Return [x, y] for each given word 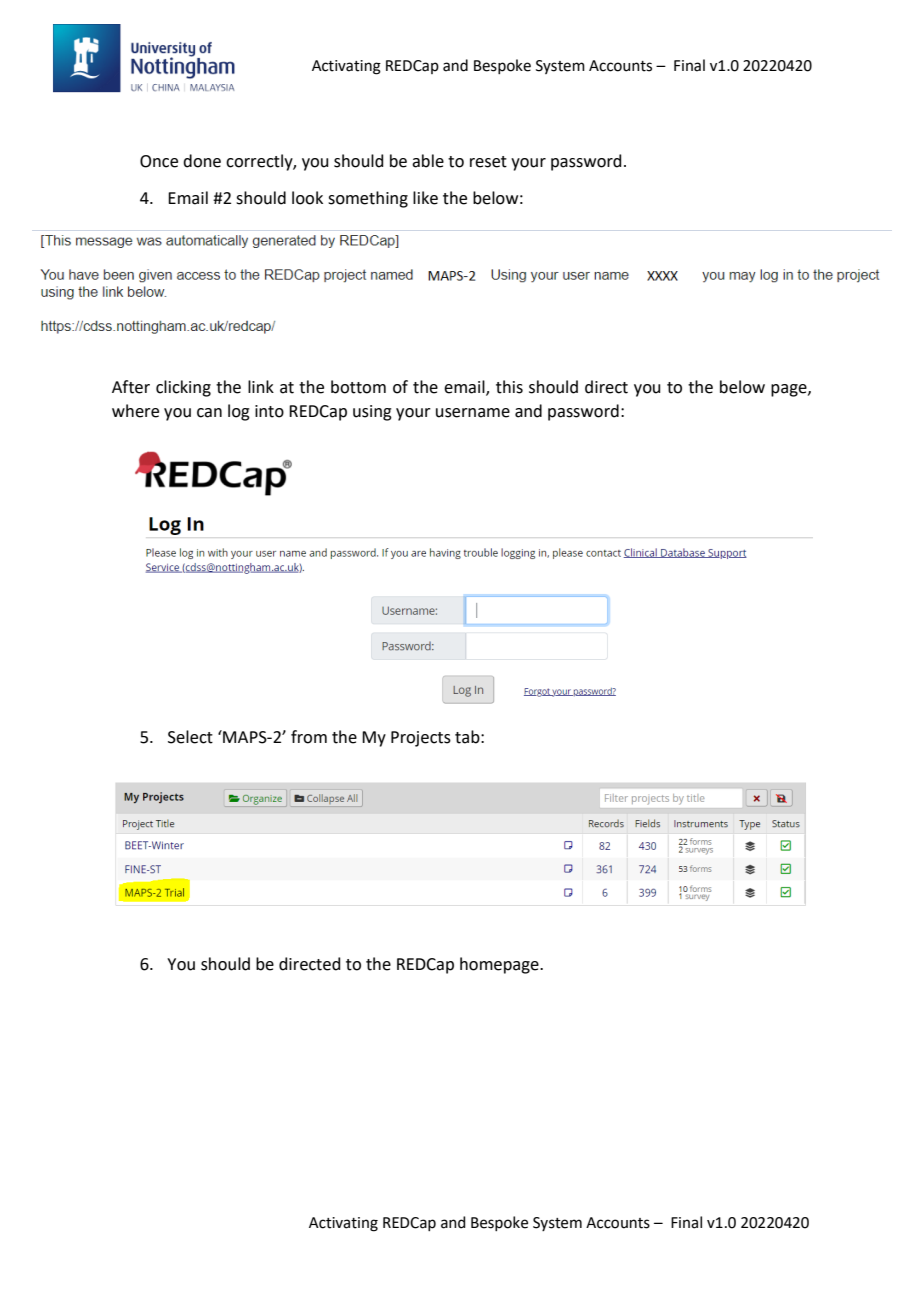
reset [488, 162]
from [309, 737]
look [307, 198]
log [239, 412]
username [473, 413]
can [209, 413]
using [372, 413]
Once [159, 161]
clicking [183, 388]
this [509, 387]
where [135, 411]
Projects [421, 739]
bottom [358, 387]
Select [190, 737]
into [269, 411]
